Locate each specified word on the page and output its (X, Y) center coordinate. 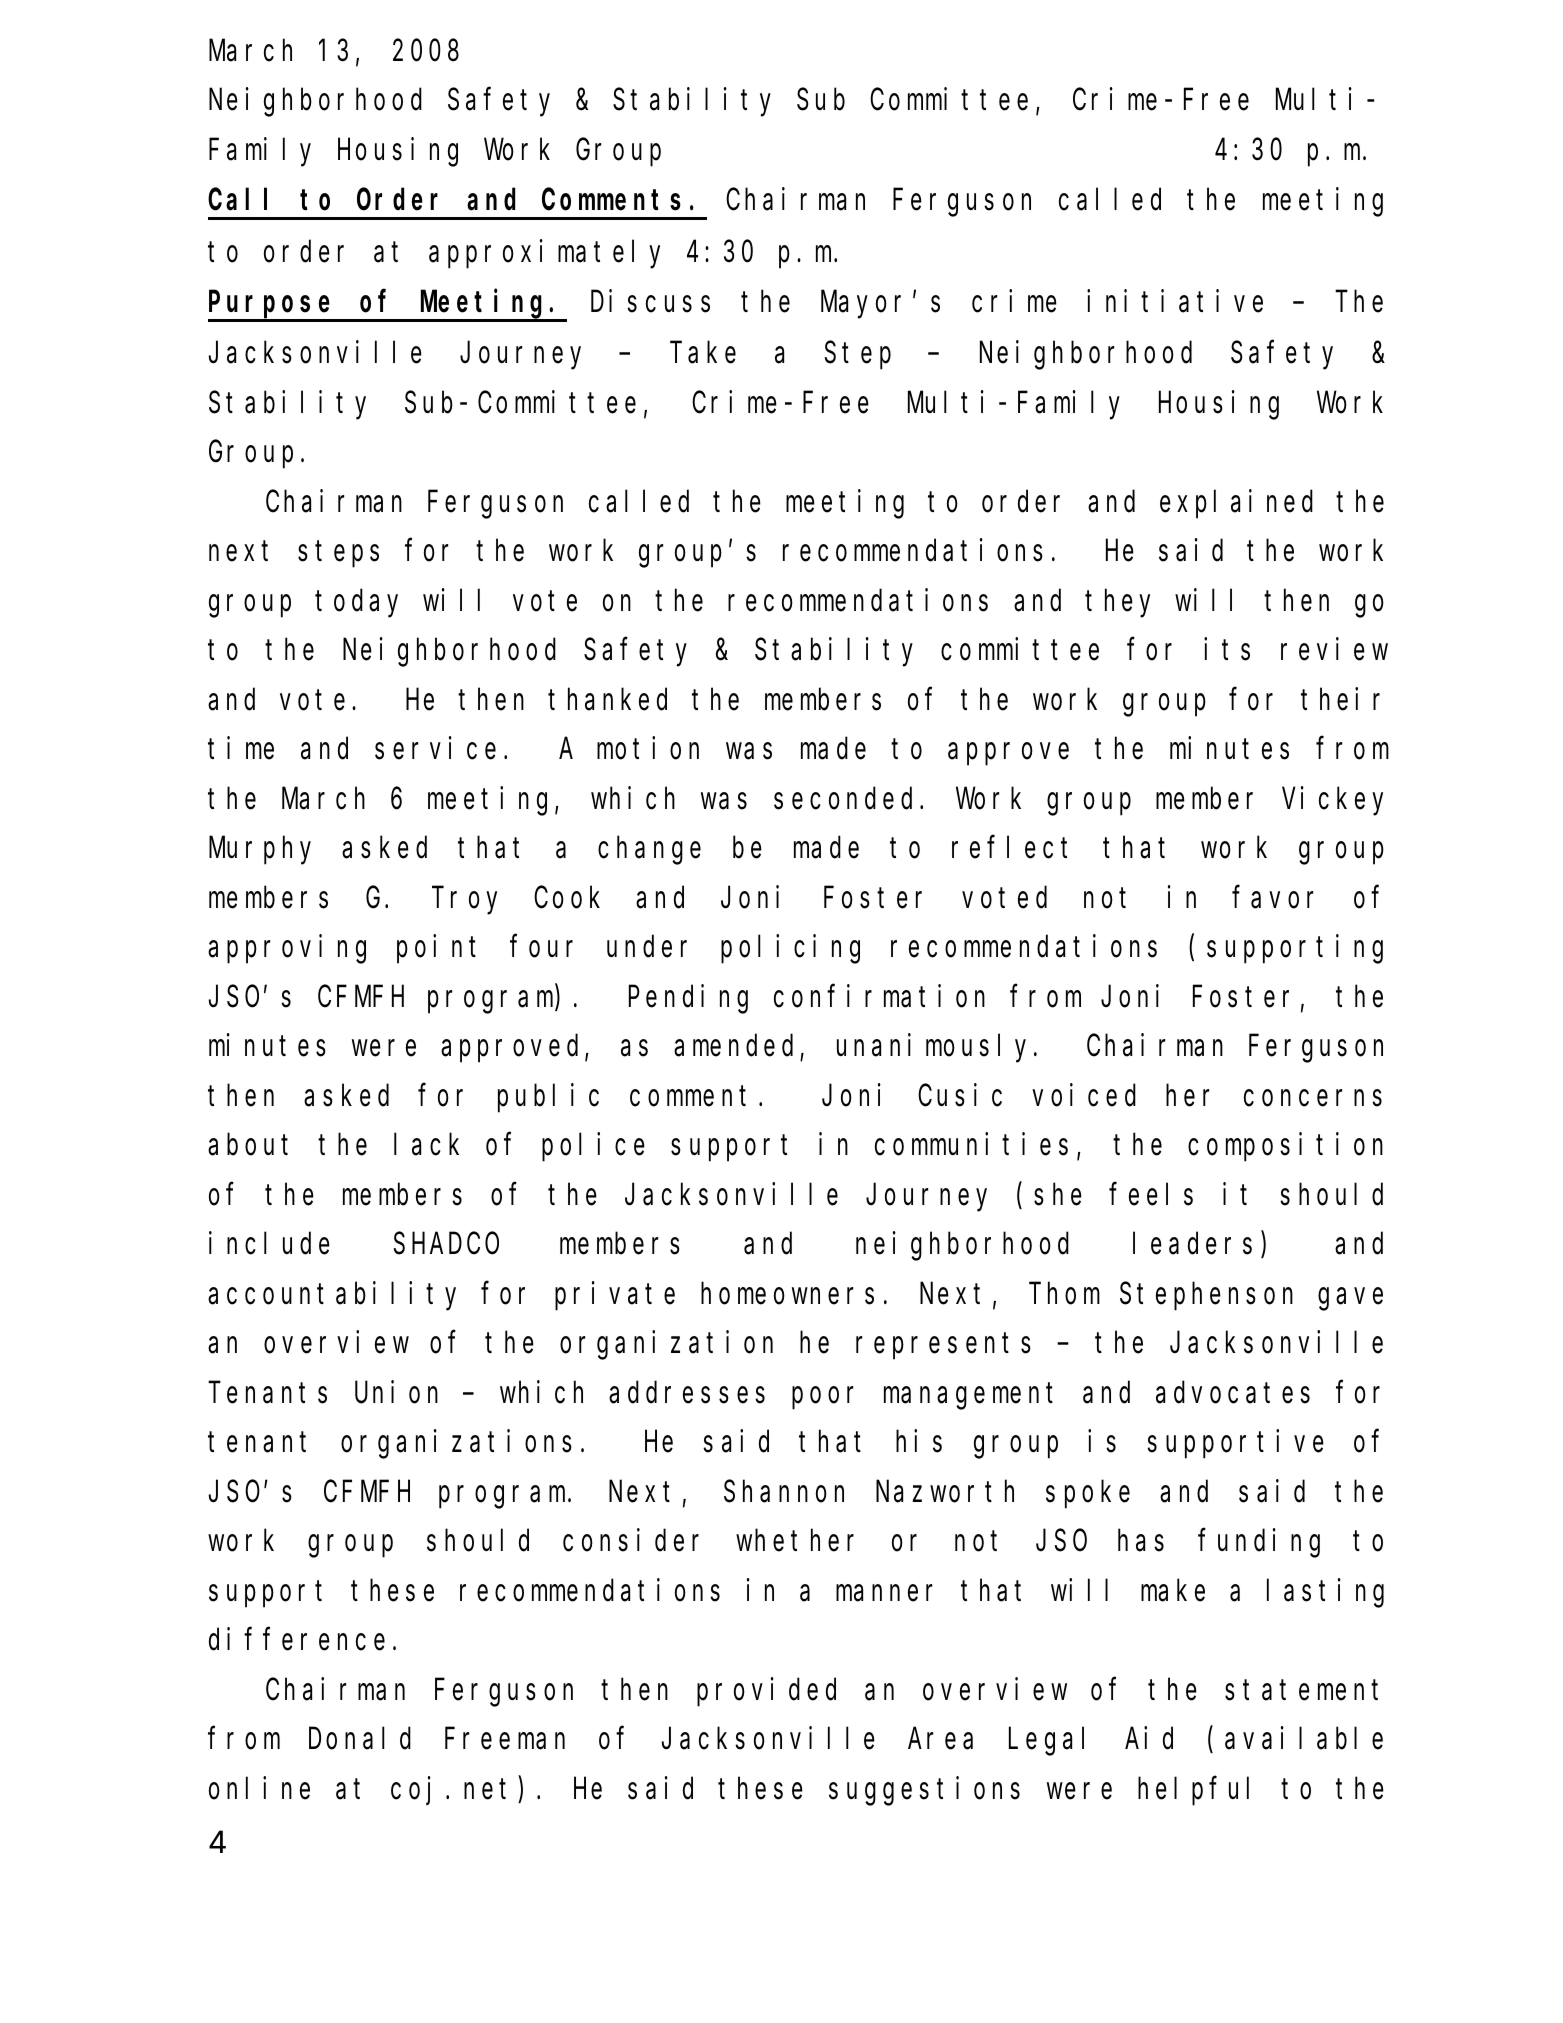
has (1141, 1541)
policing (790, 949)
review (1334, 649)
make (1173, 1591)
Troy (467, 902)
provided (766, 1692)
